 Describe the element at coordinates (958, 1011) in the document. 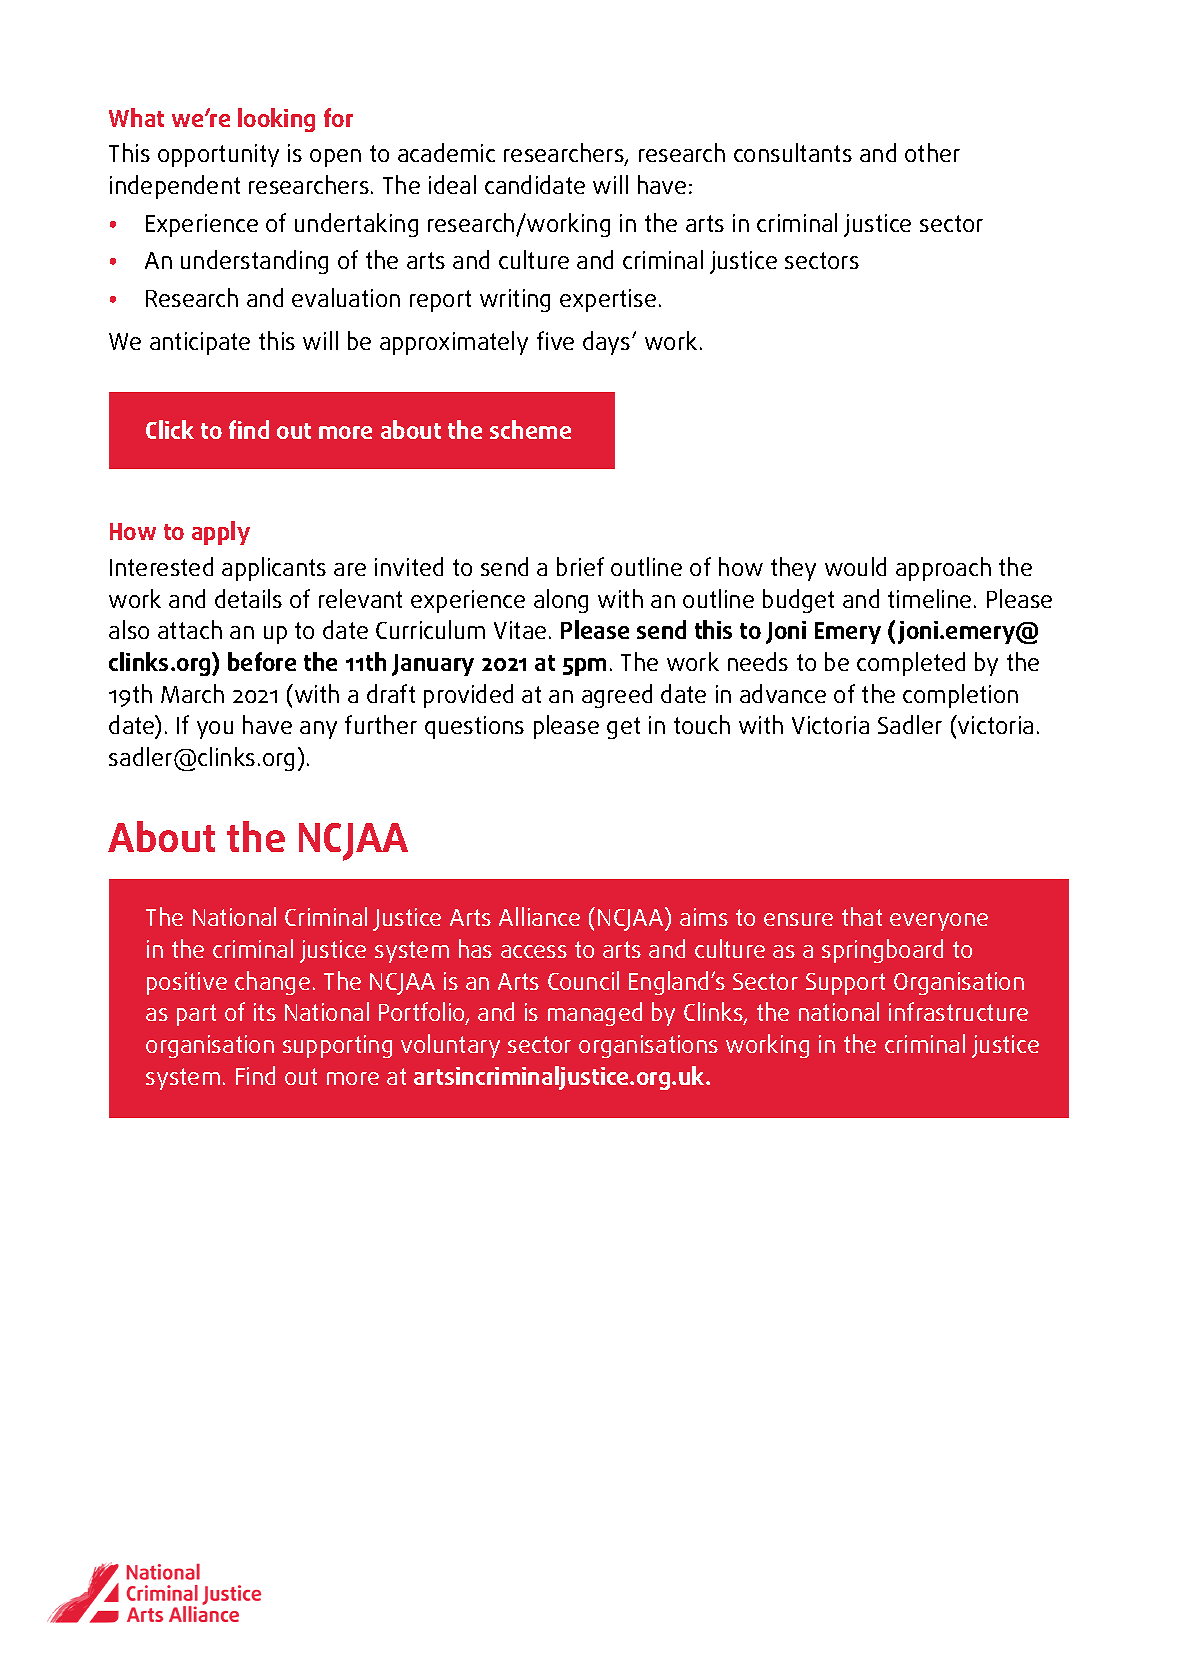

I see `infrastructure` at that location.
